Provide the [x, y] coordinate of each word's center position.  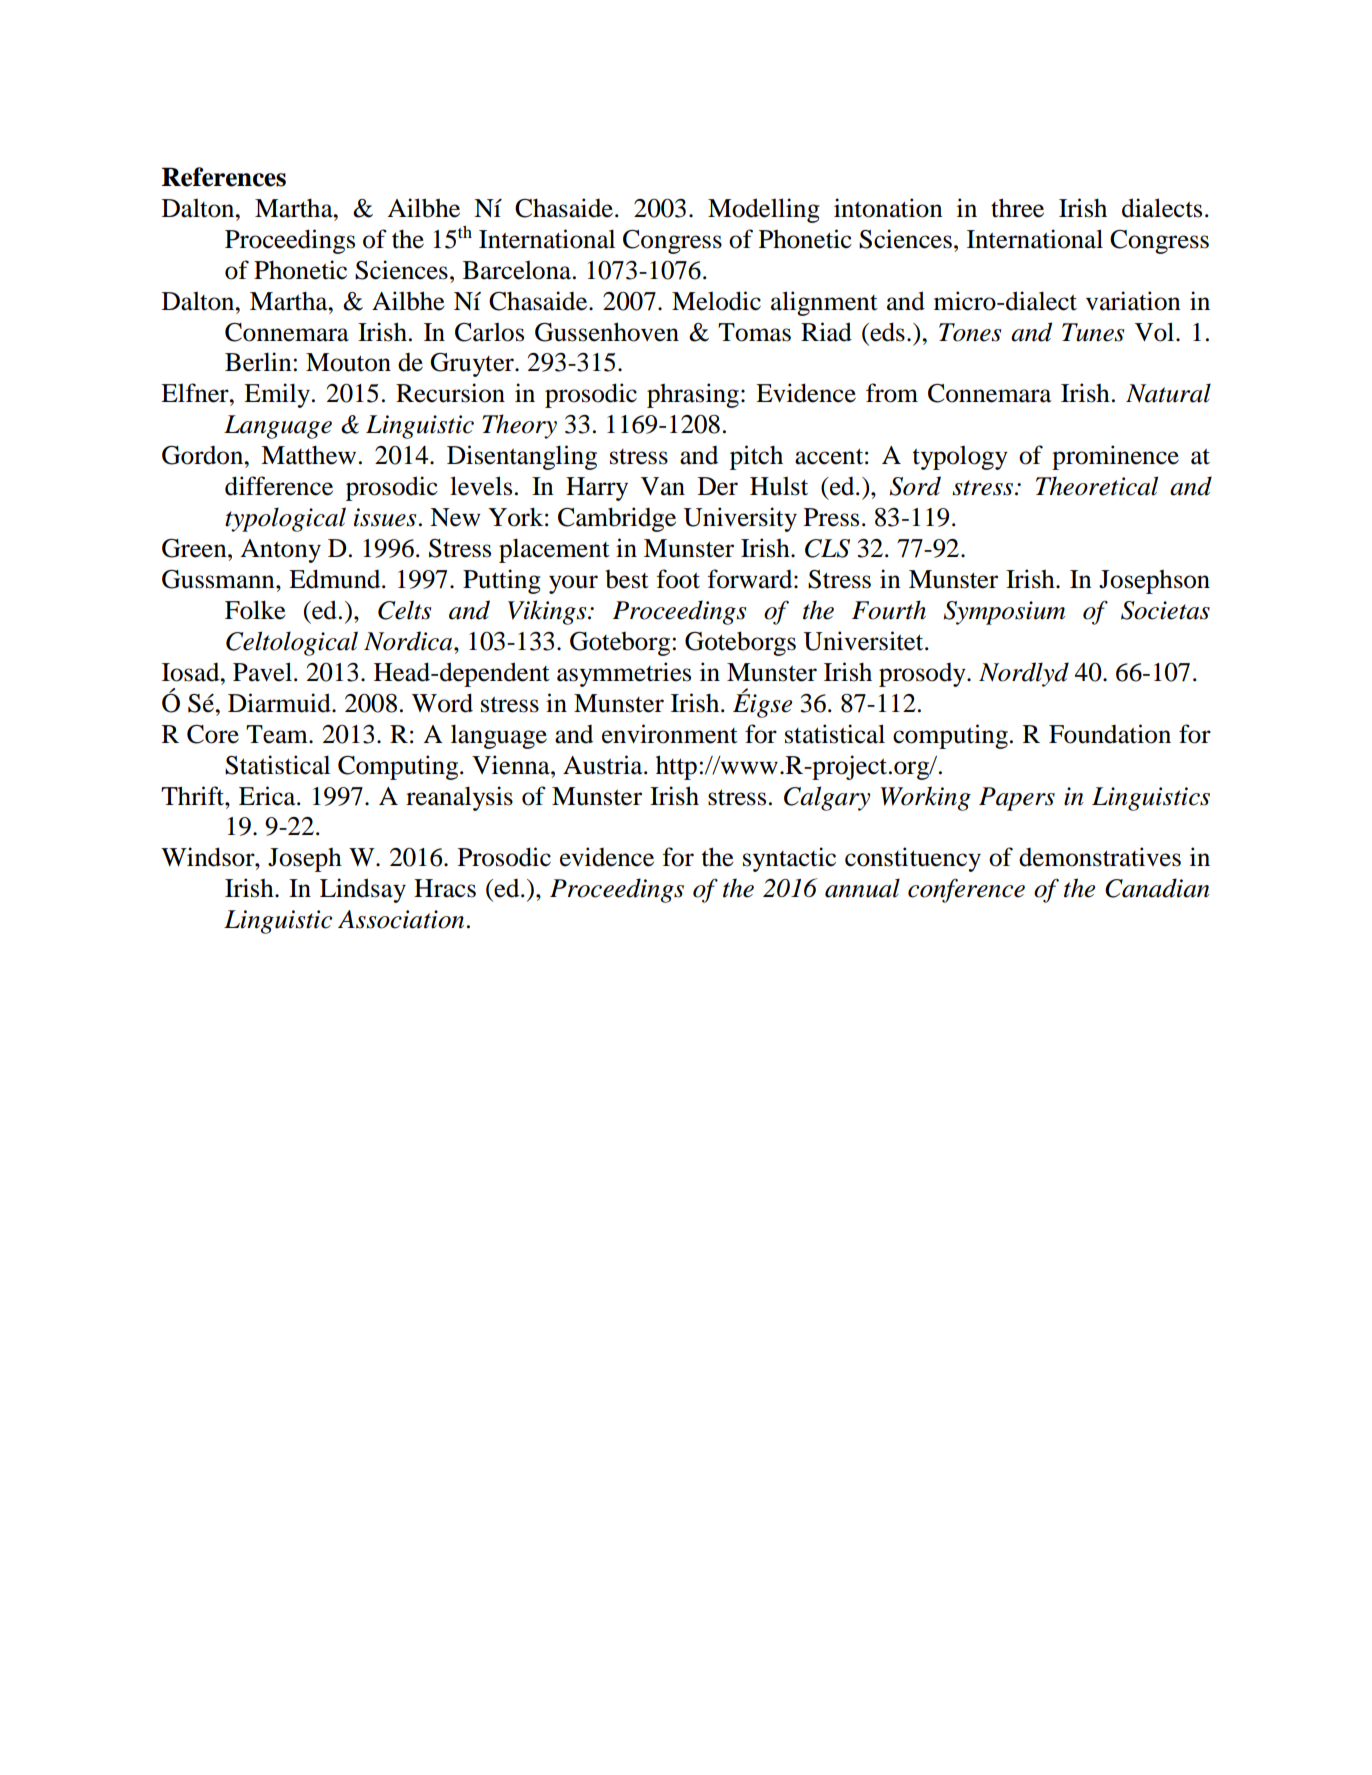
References [224, 177]
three [1017, 208]
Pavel [264, 672]
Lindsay [363, 890]
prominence [1115, 457]
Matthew [308, 455]
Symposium [1004, 613]
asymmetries [624, 674]
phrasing [693, 395]
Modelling [764, 210]
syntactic [789, 859]
